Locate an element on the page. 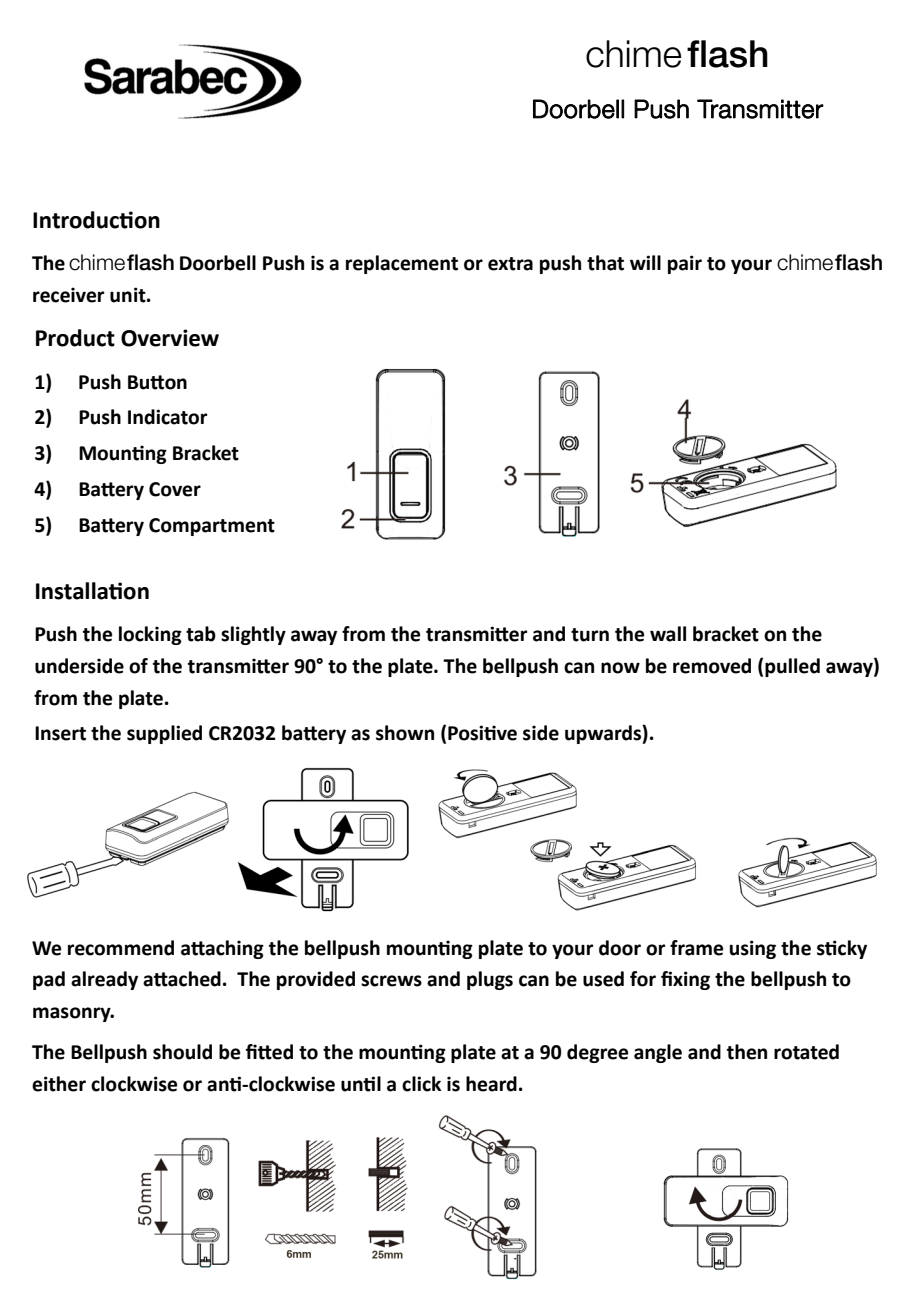 This image has height=1308, width=924. removed is located at coordinates (712, 666).
